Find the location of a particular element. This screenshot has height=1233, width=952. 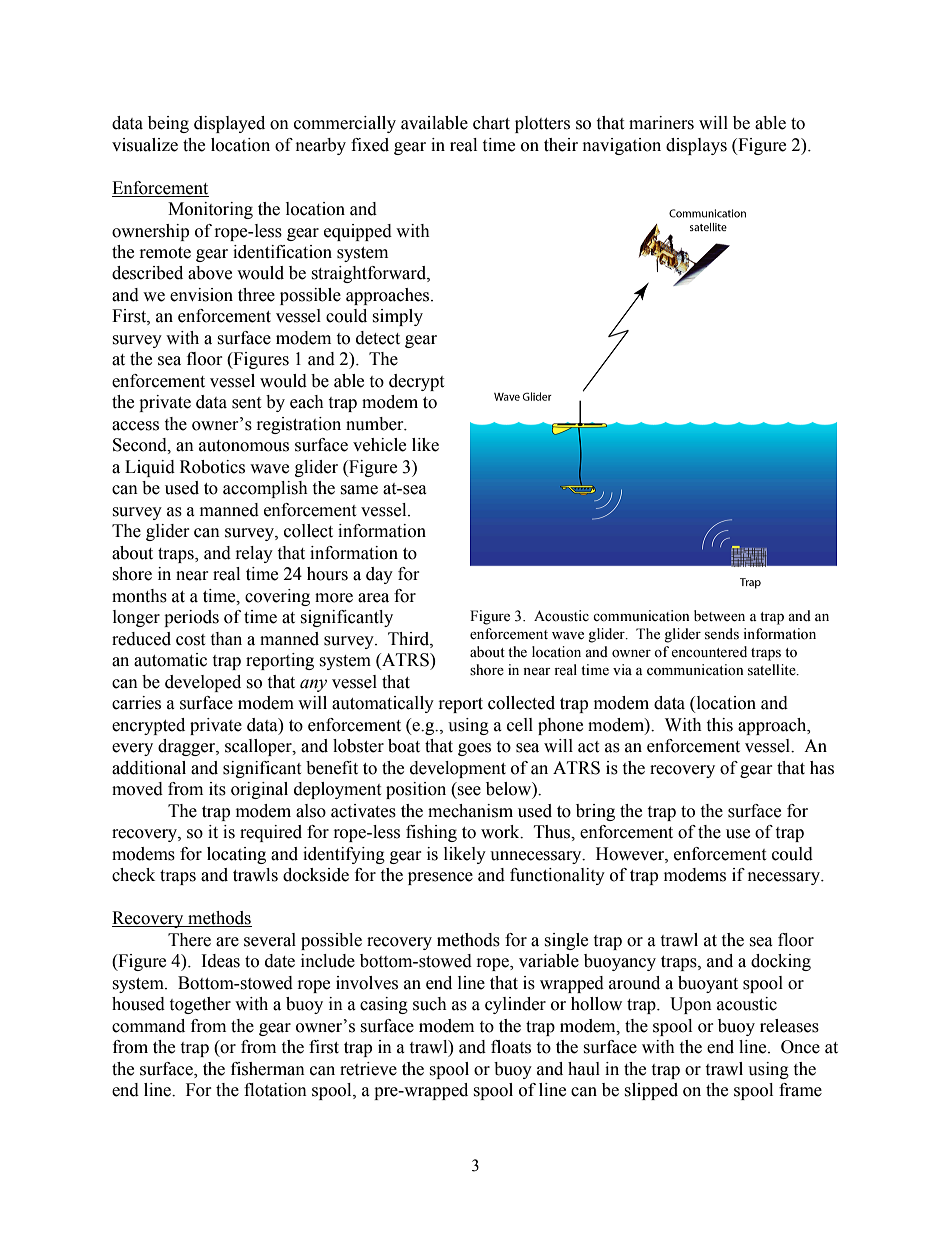

chart is located at coordinates (491, 123).
